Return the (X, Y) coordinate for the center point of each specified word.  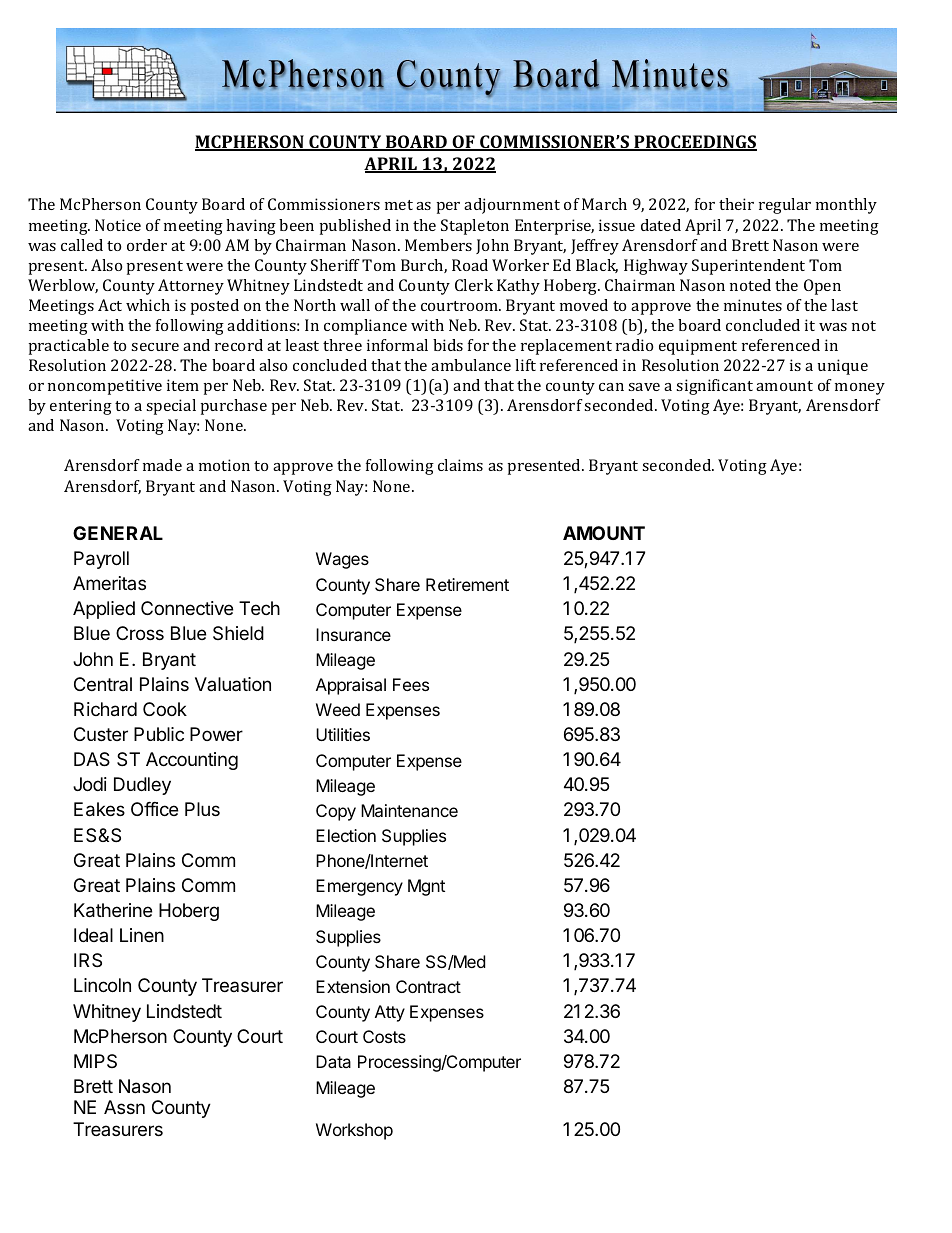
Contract (428, 986)
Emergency (359, 887)
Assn (124, 1107)
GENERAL (118, 533)
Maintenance (409, 810)
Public (159, 734)
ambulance (471, 365)
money (860, 389)
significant (714, 387)
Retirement (467, 584)
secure (155, 347)
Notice (118, 225)
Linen (142, 935)
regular (785, 206)
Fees (411, 684)
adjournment (512, 206)
